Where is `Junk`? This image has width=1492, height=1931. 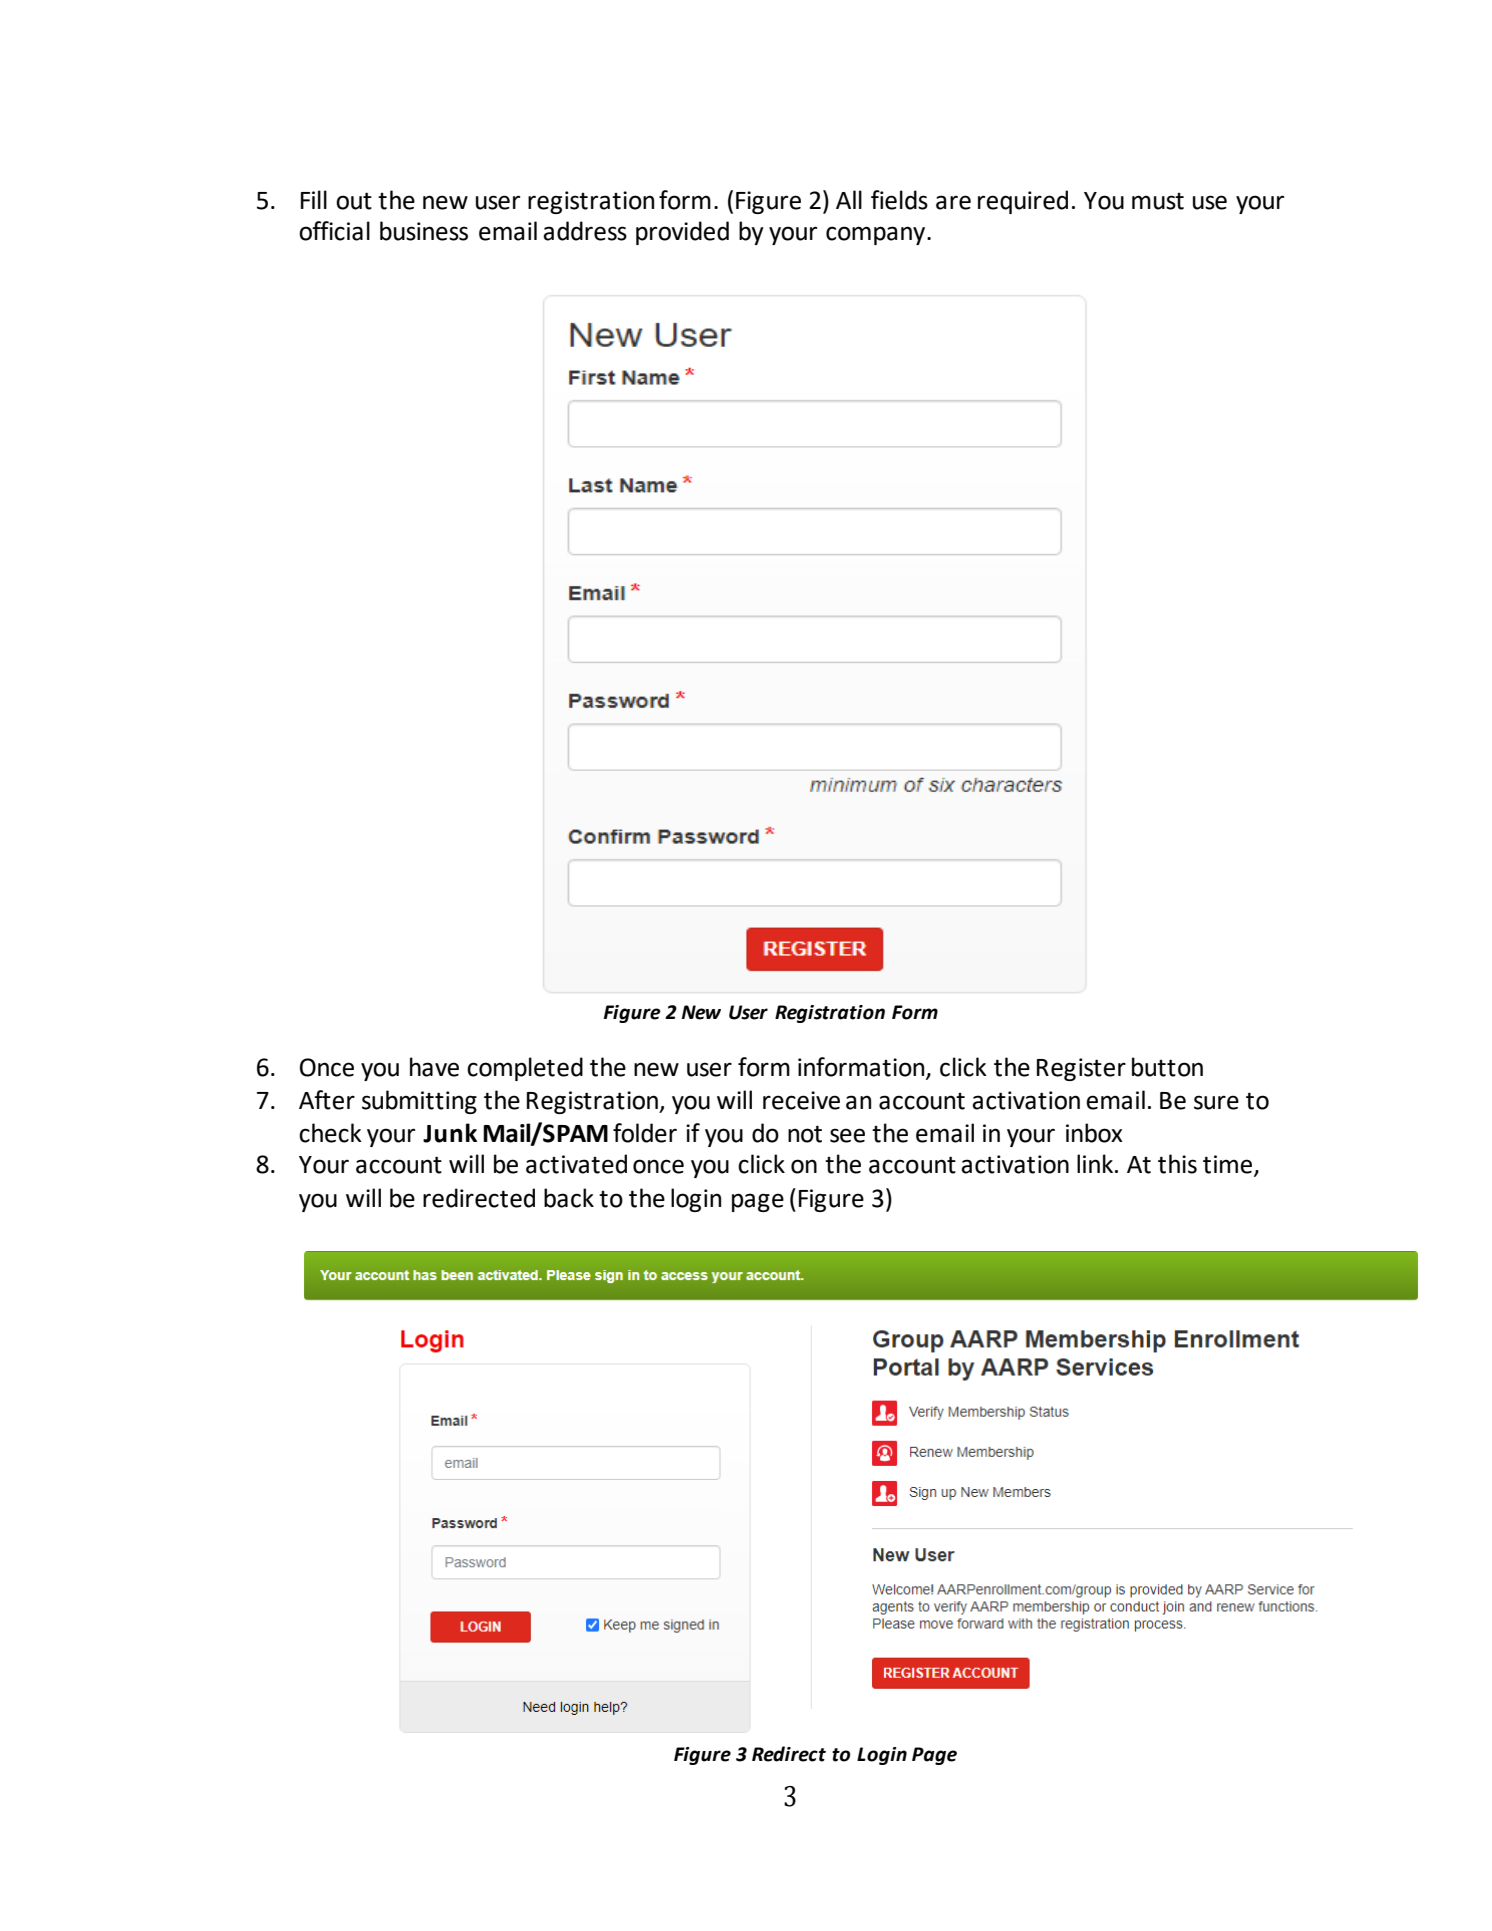 Junk is located at coordinates (450, 1133).
